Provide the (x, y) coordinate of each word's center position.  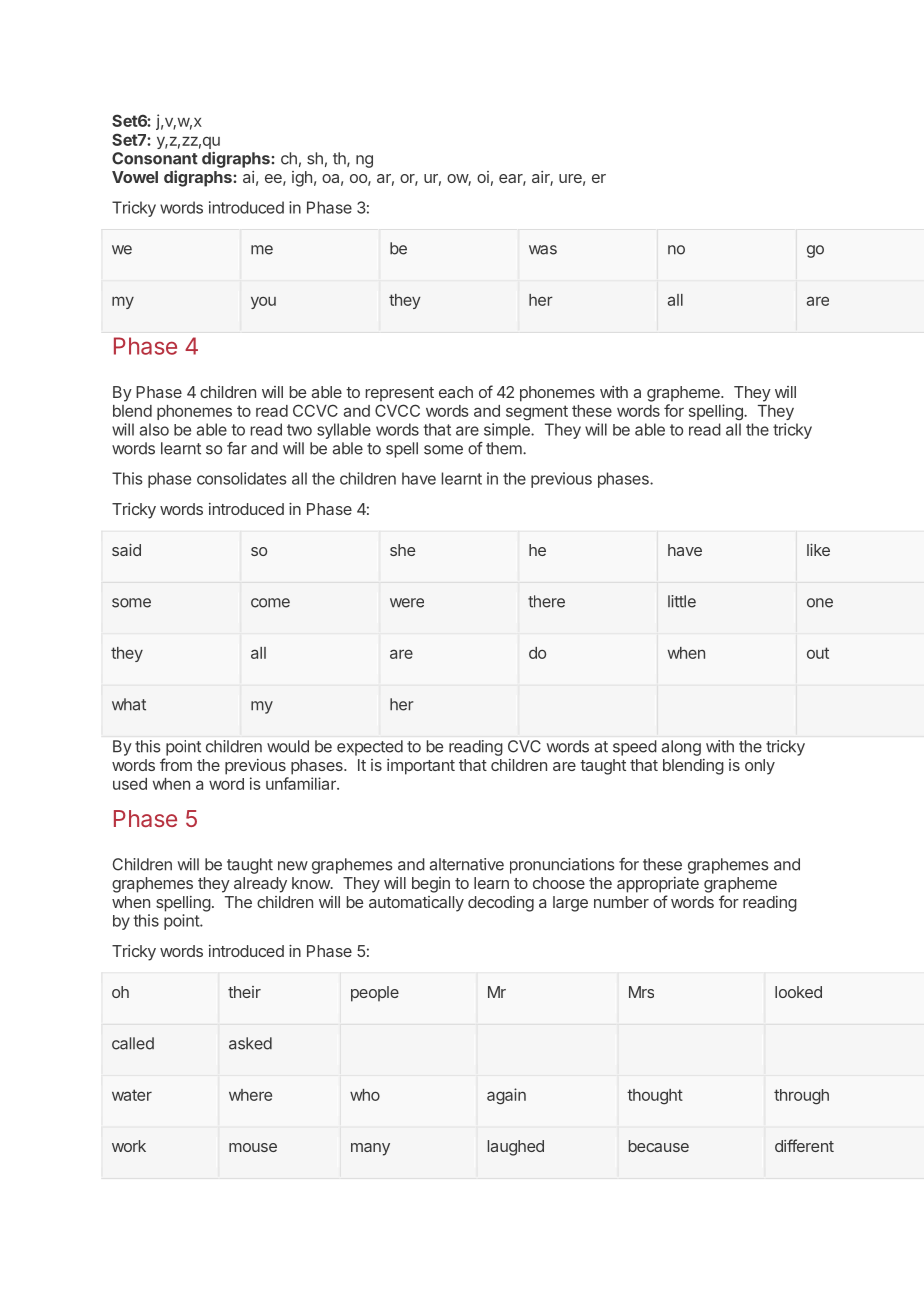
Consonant (155, 158)
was (543, 250)
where (250, 1095)
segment (537, 413)
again (506, 1096)
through (801, 1097)
